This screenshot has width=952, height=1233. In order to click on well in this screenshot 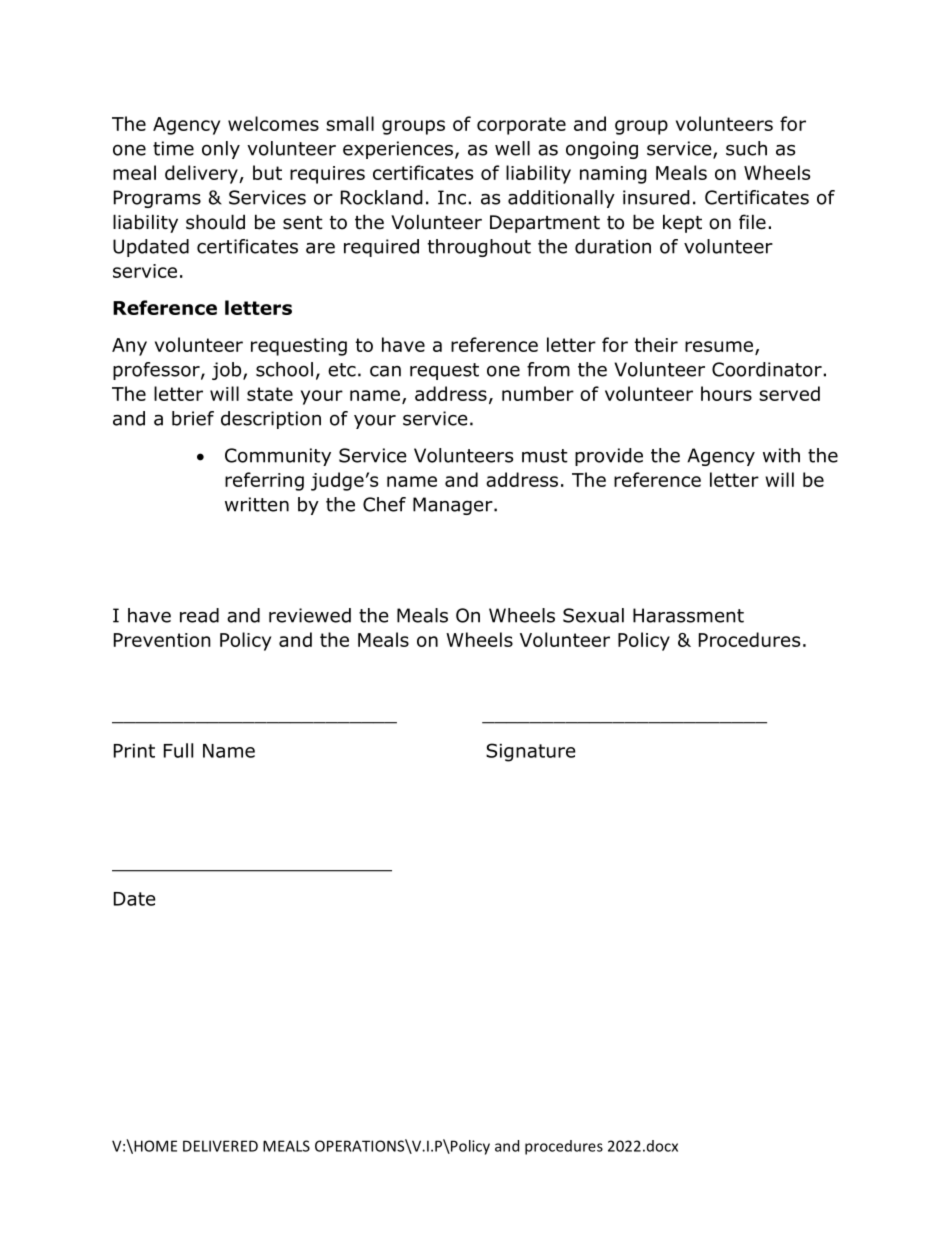, I will do `click(512, 148)`.
